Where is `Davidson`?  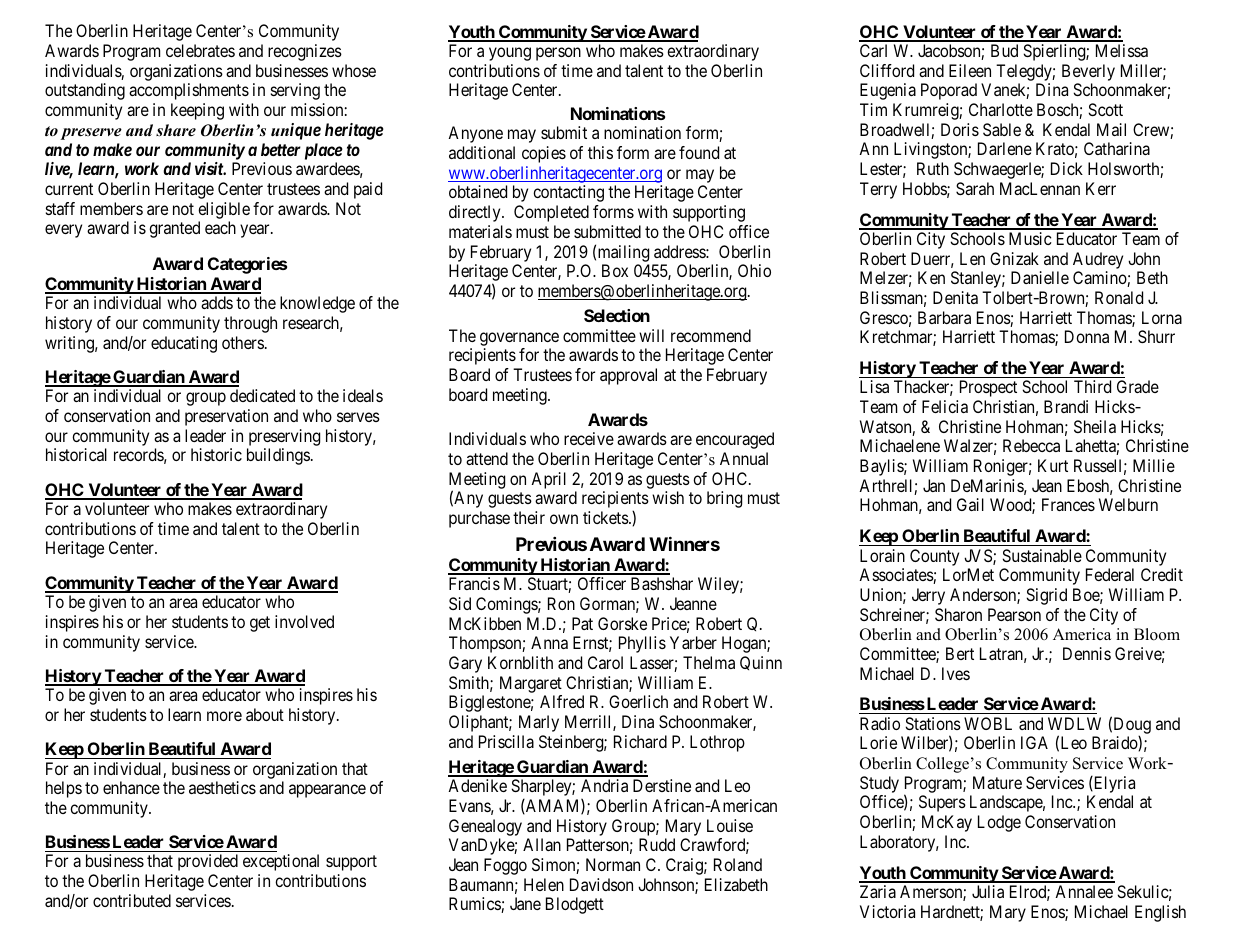 Davidson is located at coordinates (601, 884).
